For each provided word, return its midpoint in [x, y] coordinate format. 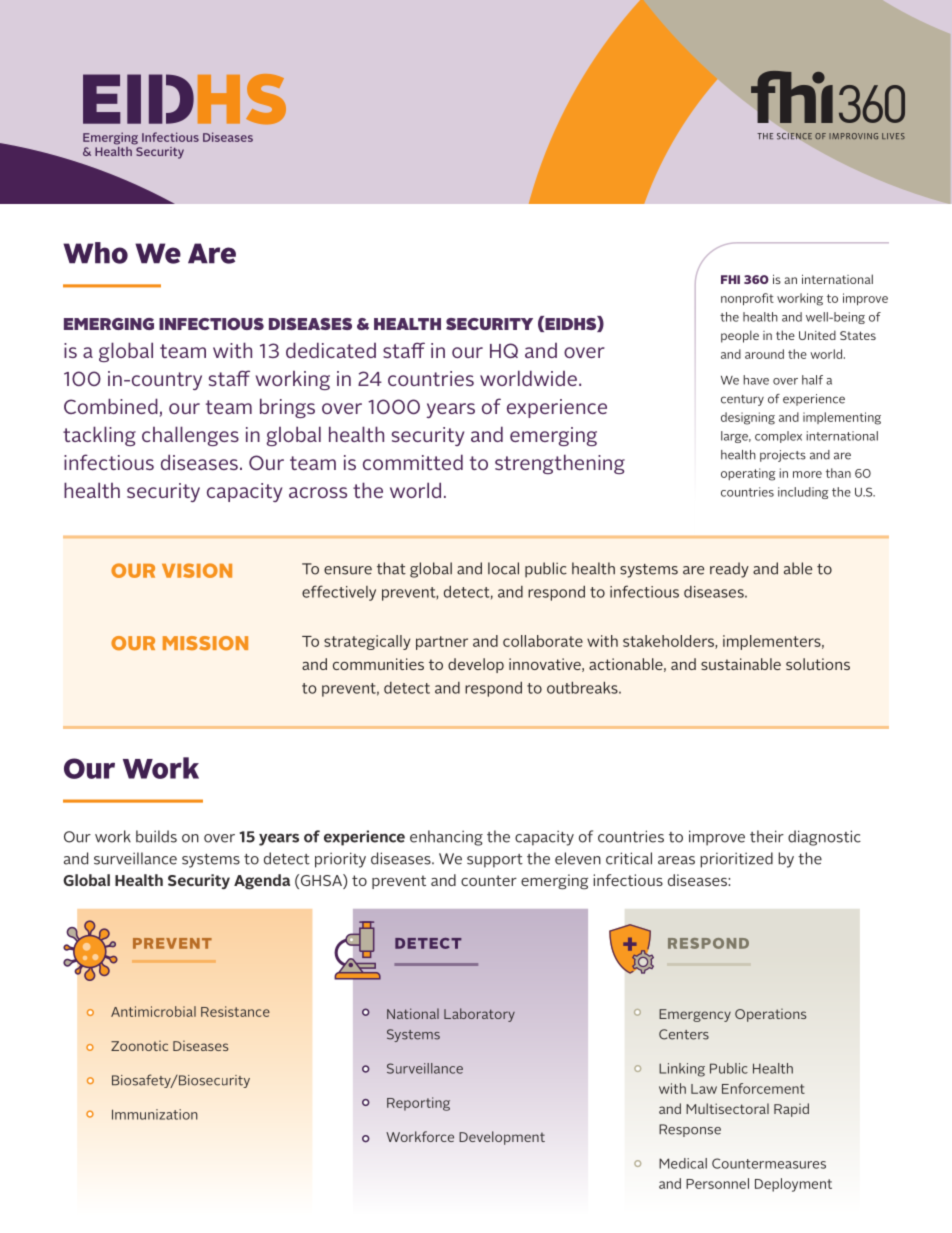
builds [156, 836]
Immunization [155, 1114]
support [495, 861]
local [503, 568]
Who [95, 253]
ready [729, 570]
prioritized [736, 860]
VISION [197, 570]
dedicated [331, 350]
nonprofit [747, 299]
